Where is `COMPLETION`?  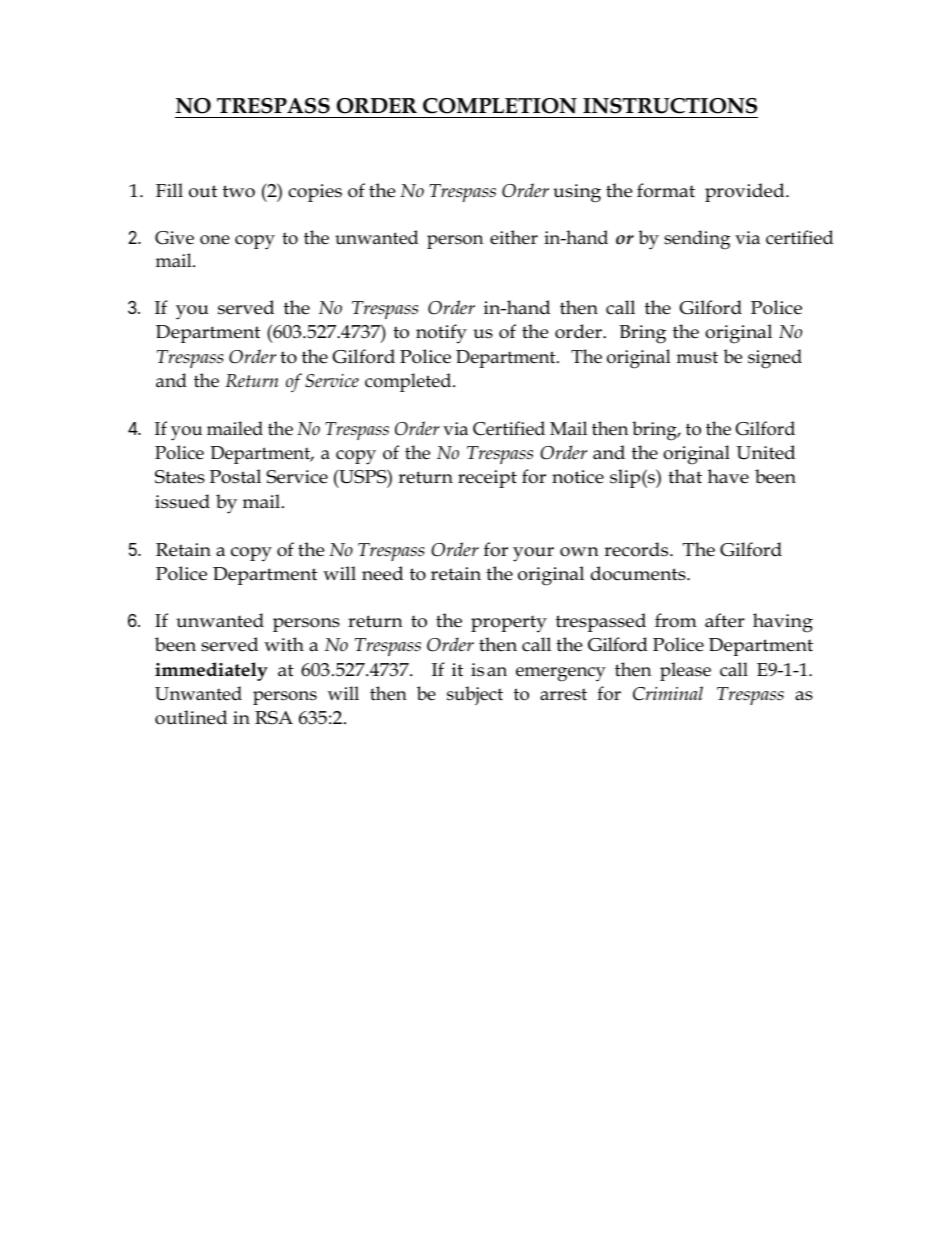
COMPLETION is located at coordinates (500, 106).
